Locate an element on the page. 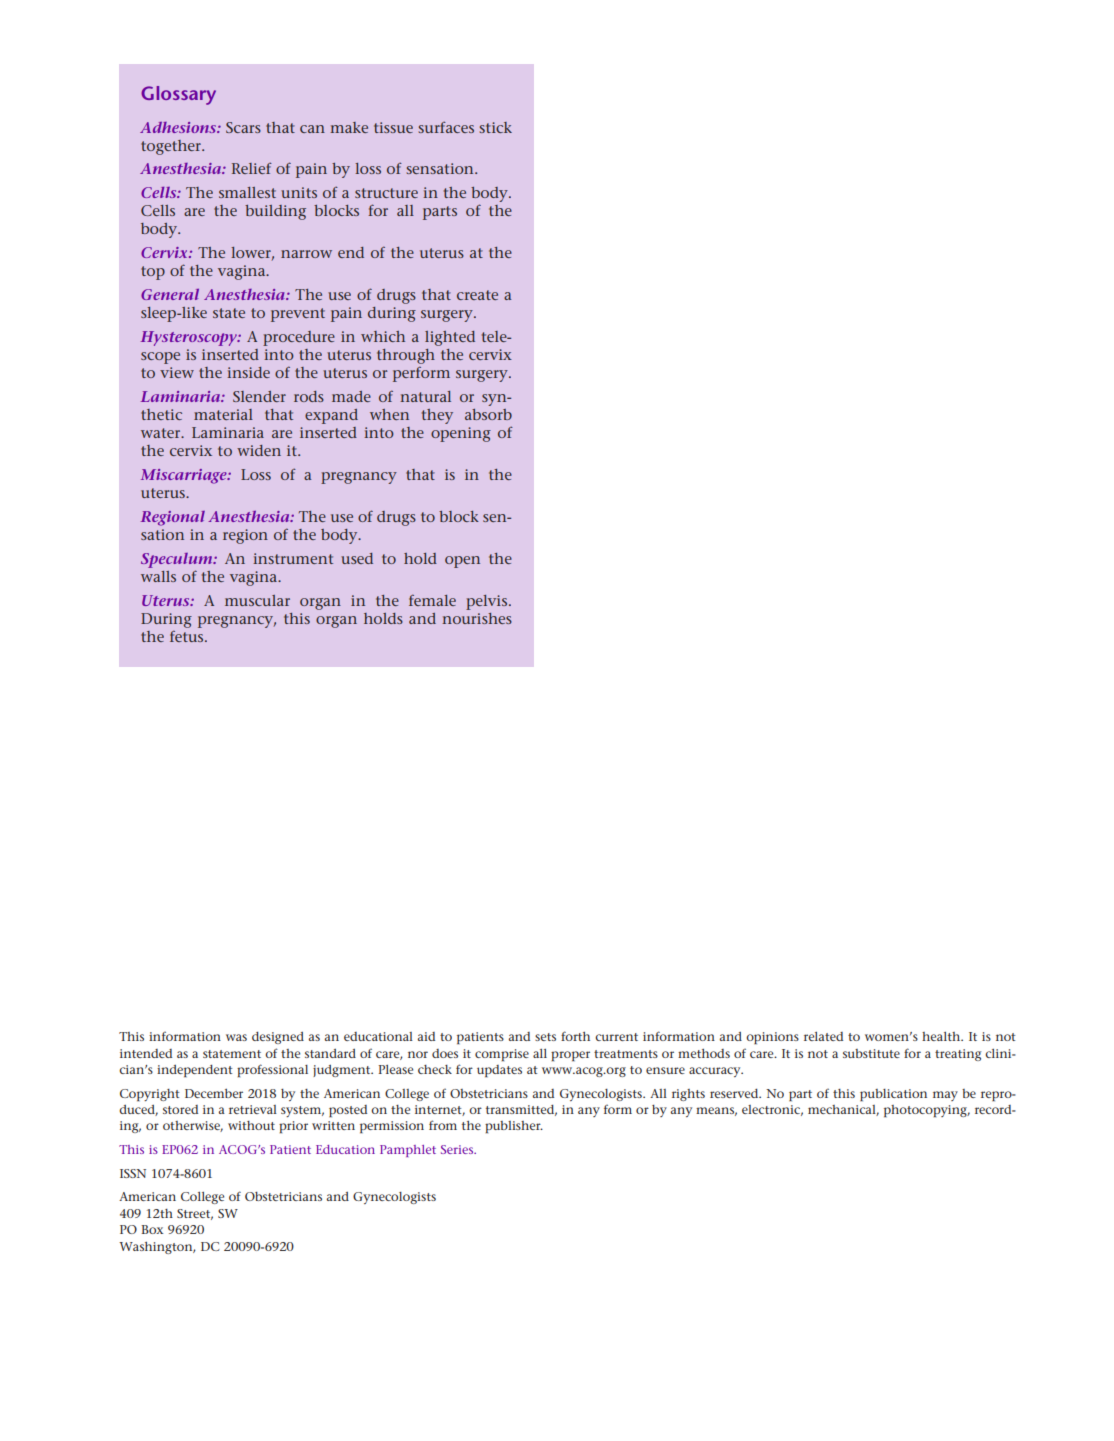 The height and width of the page is (1441, 1114). publication is located at coordinates (893, 1095).
